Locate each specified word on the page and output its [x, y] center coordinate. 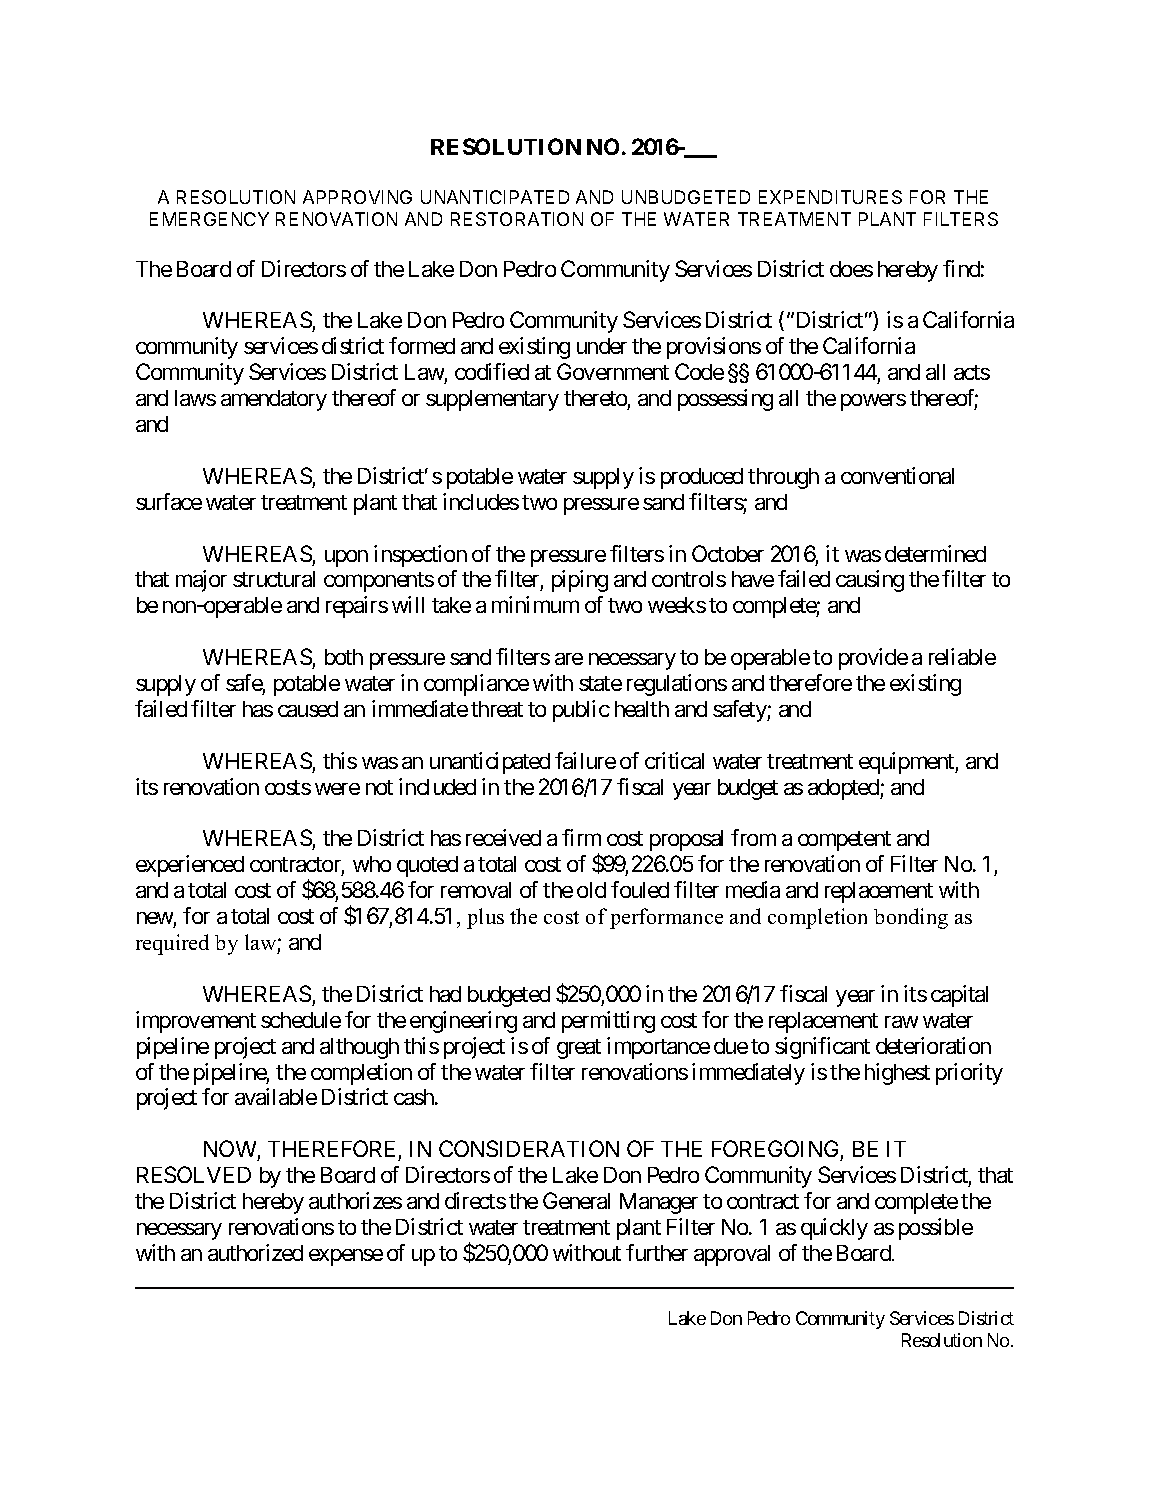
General [576, 1200]
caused [308, 709]
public [581, 711]
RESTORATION [517, 219]
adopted [844, 789]
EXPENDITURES [830, 197]
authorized [255, 1252]
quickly [834, 1229]
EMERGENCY [209, 219]
